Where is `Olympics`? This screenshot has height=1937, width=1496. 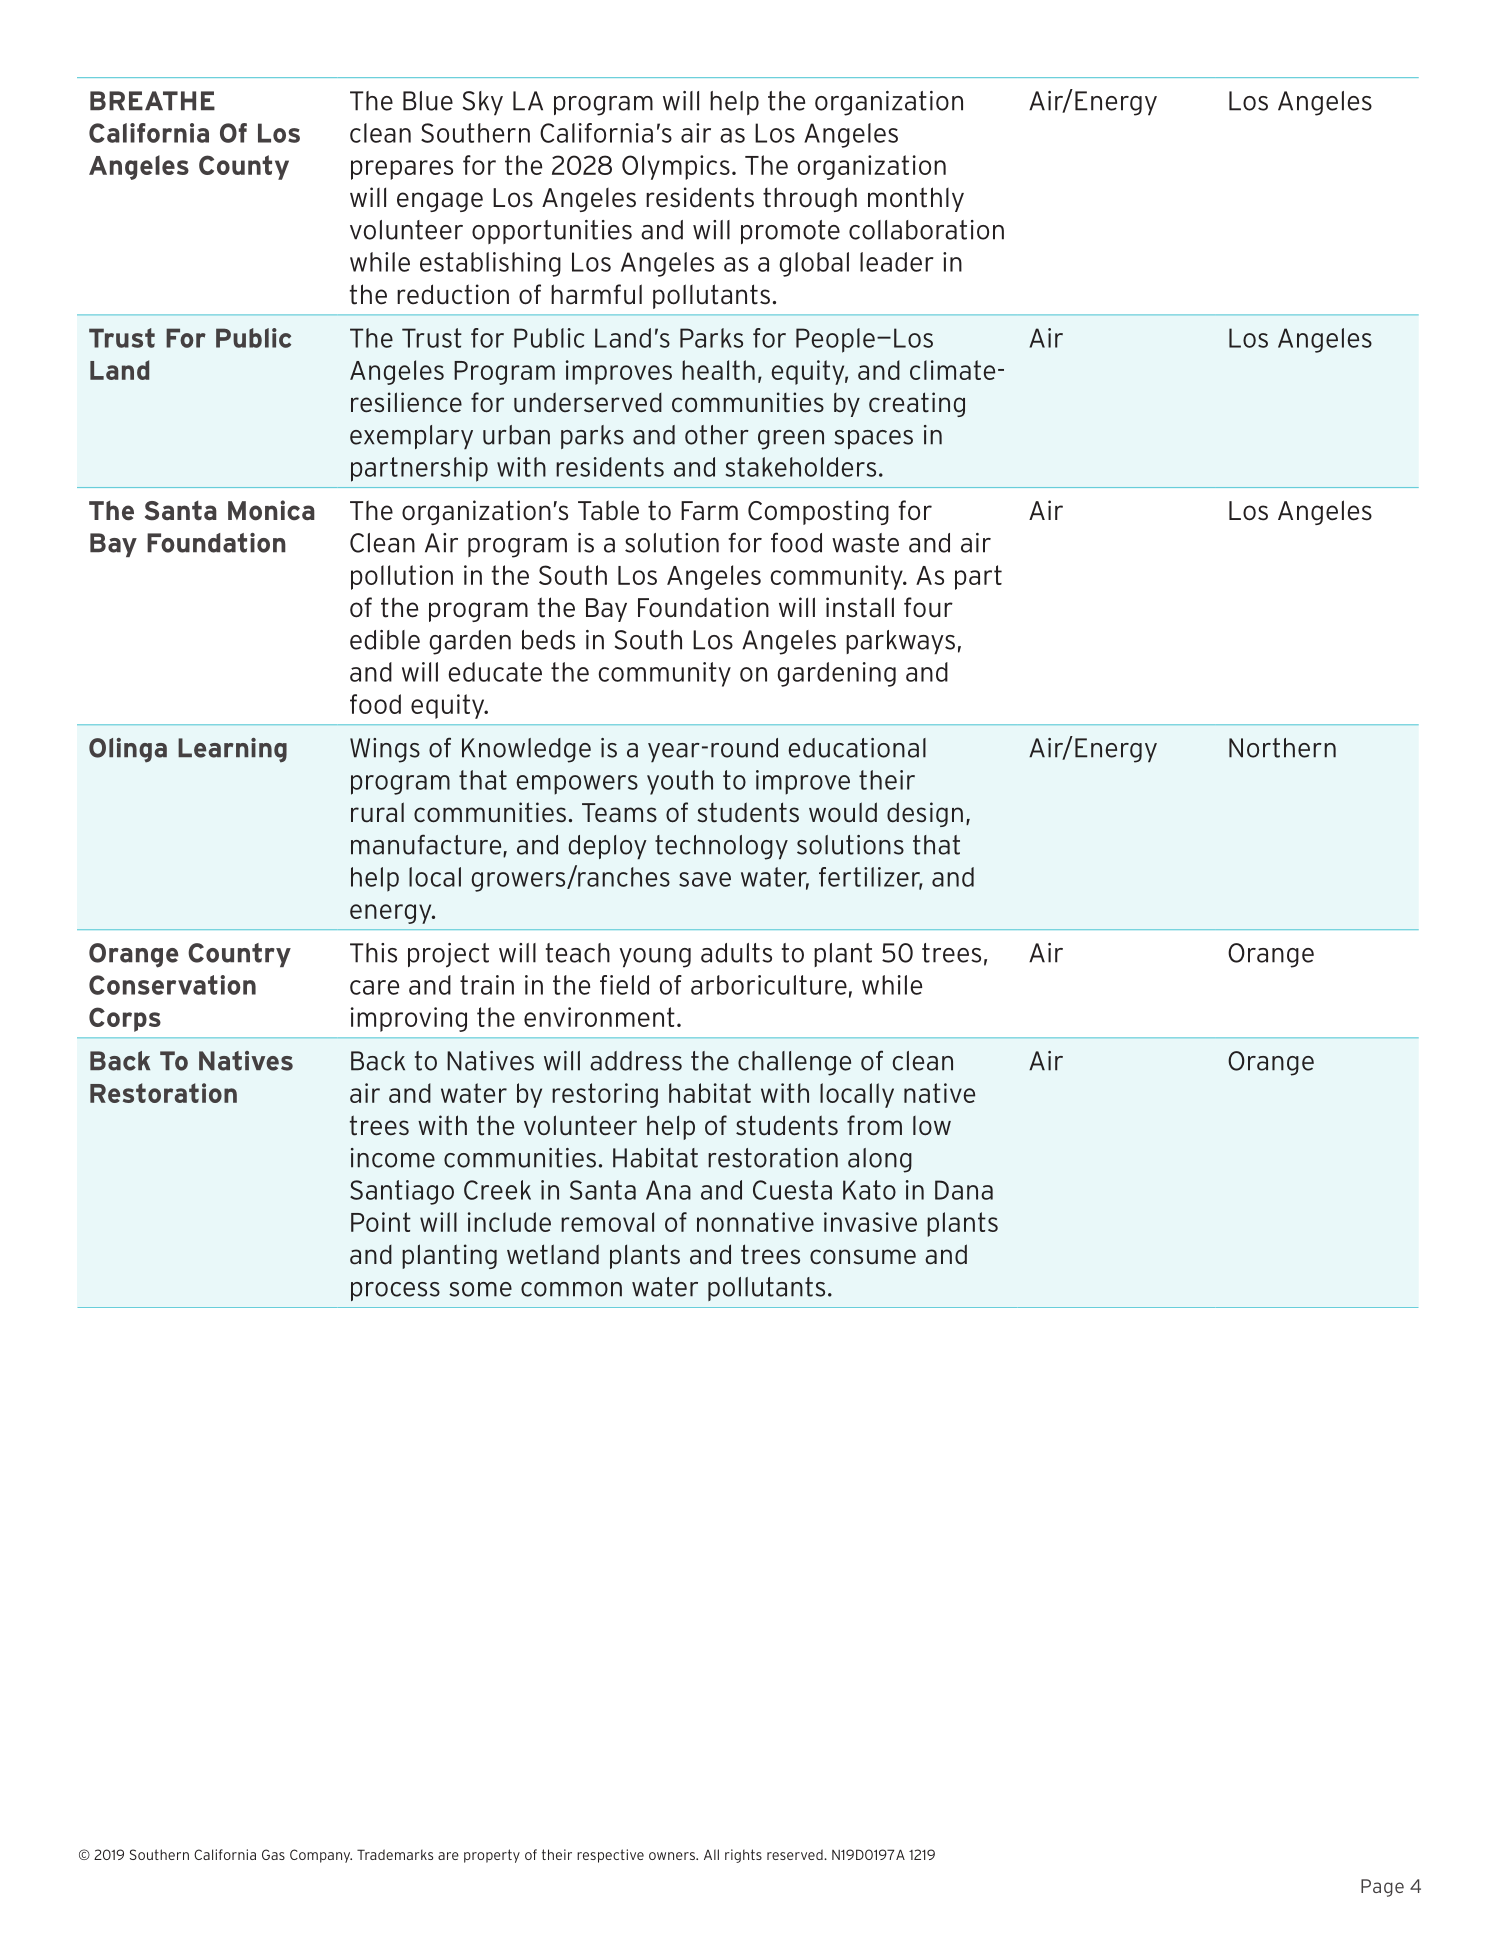 Olympics is located at coordinates (676, 167).
